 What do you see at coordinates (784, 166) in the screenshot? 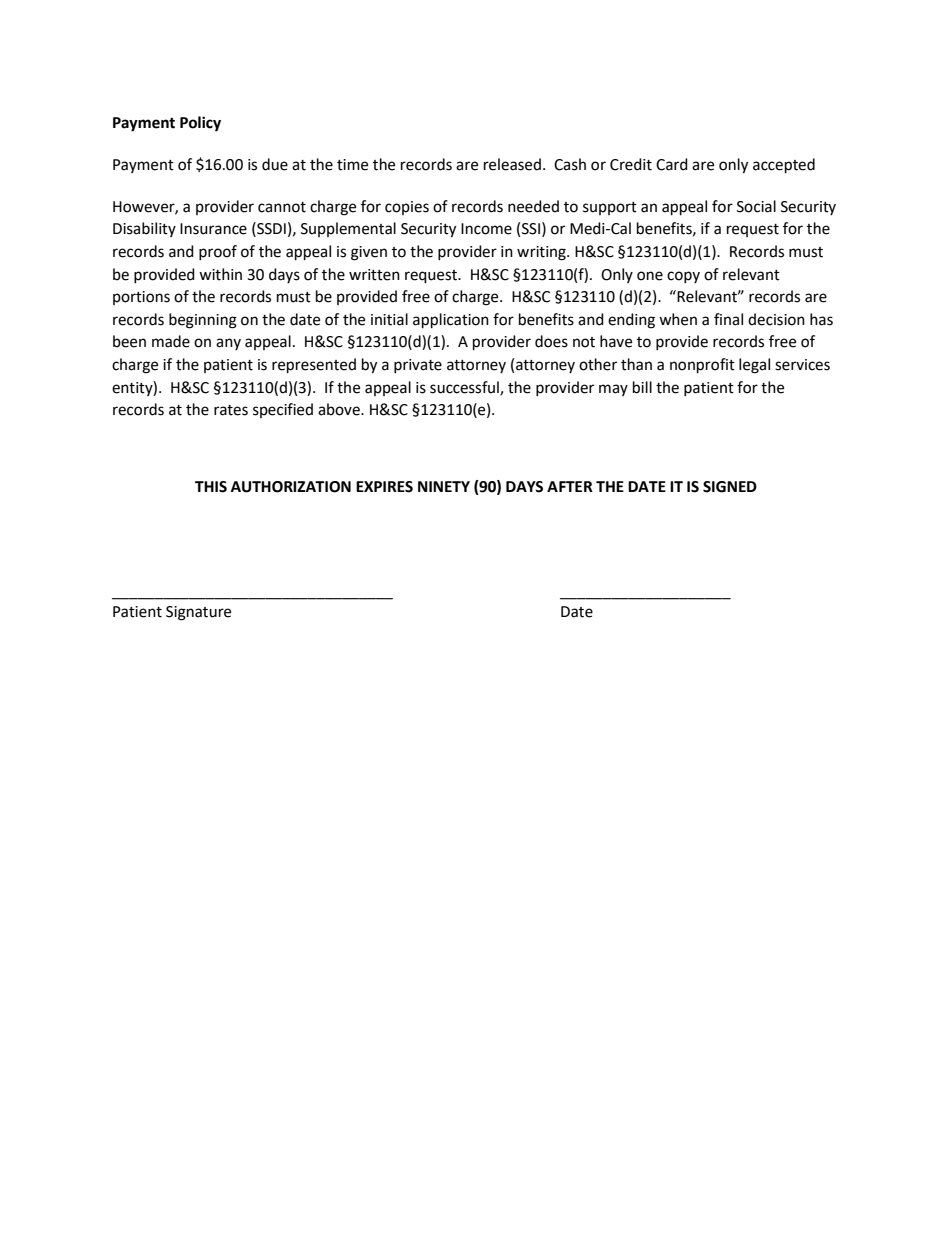
I see `accepted` at bounding box center [784, 166].
